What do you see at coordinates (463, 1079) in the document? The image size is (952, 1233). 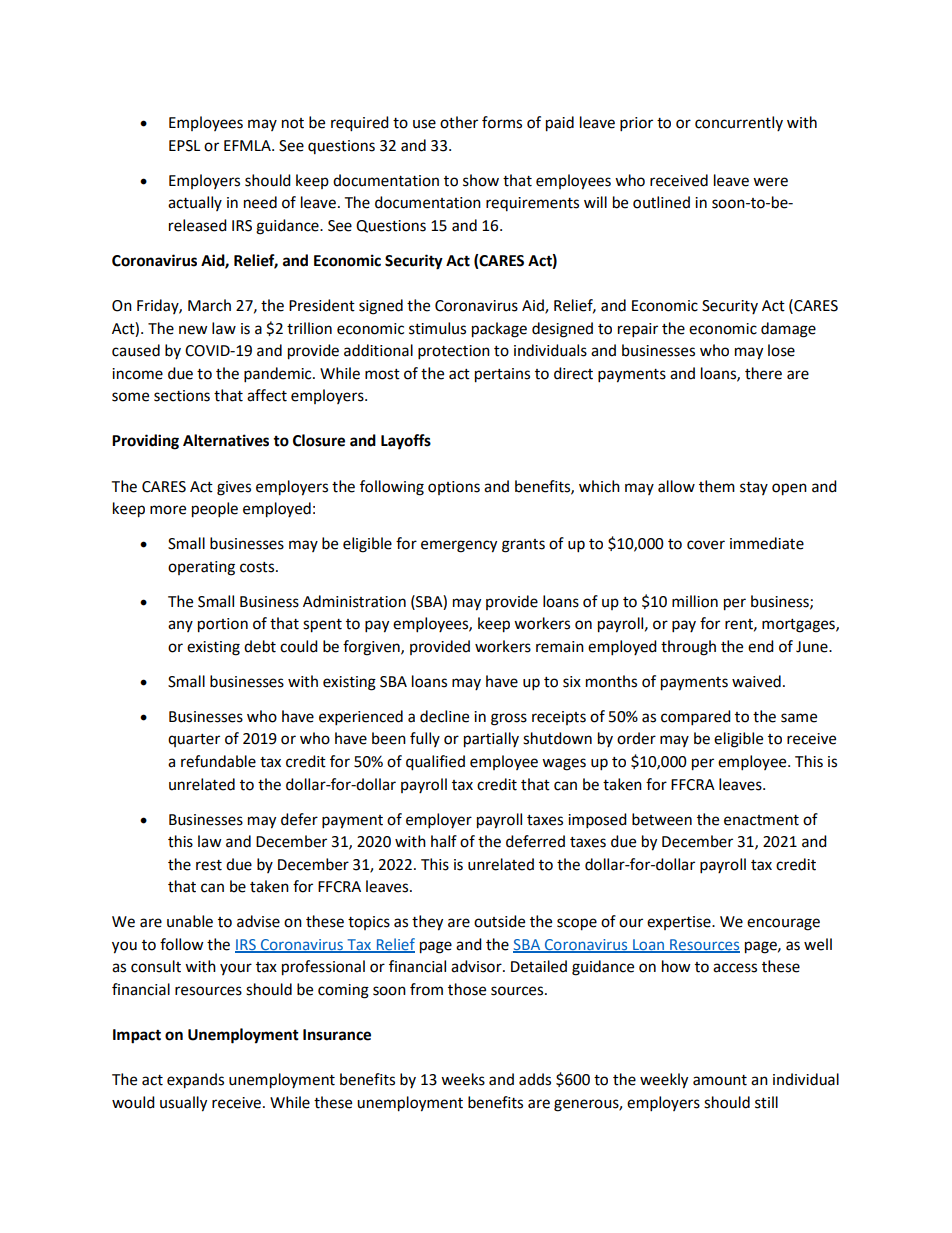 I see `weeks` at bounding box center [463, 1079].
